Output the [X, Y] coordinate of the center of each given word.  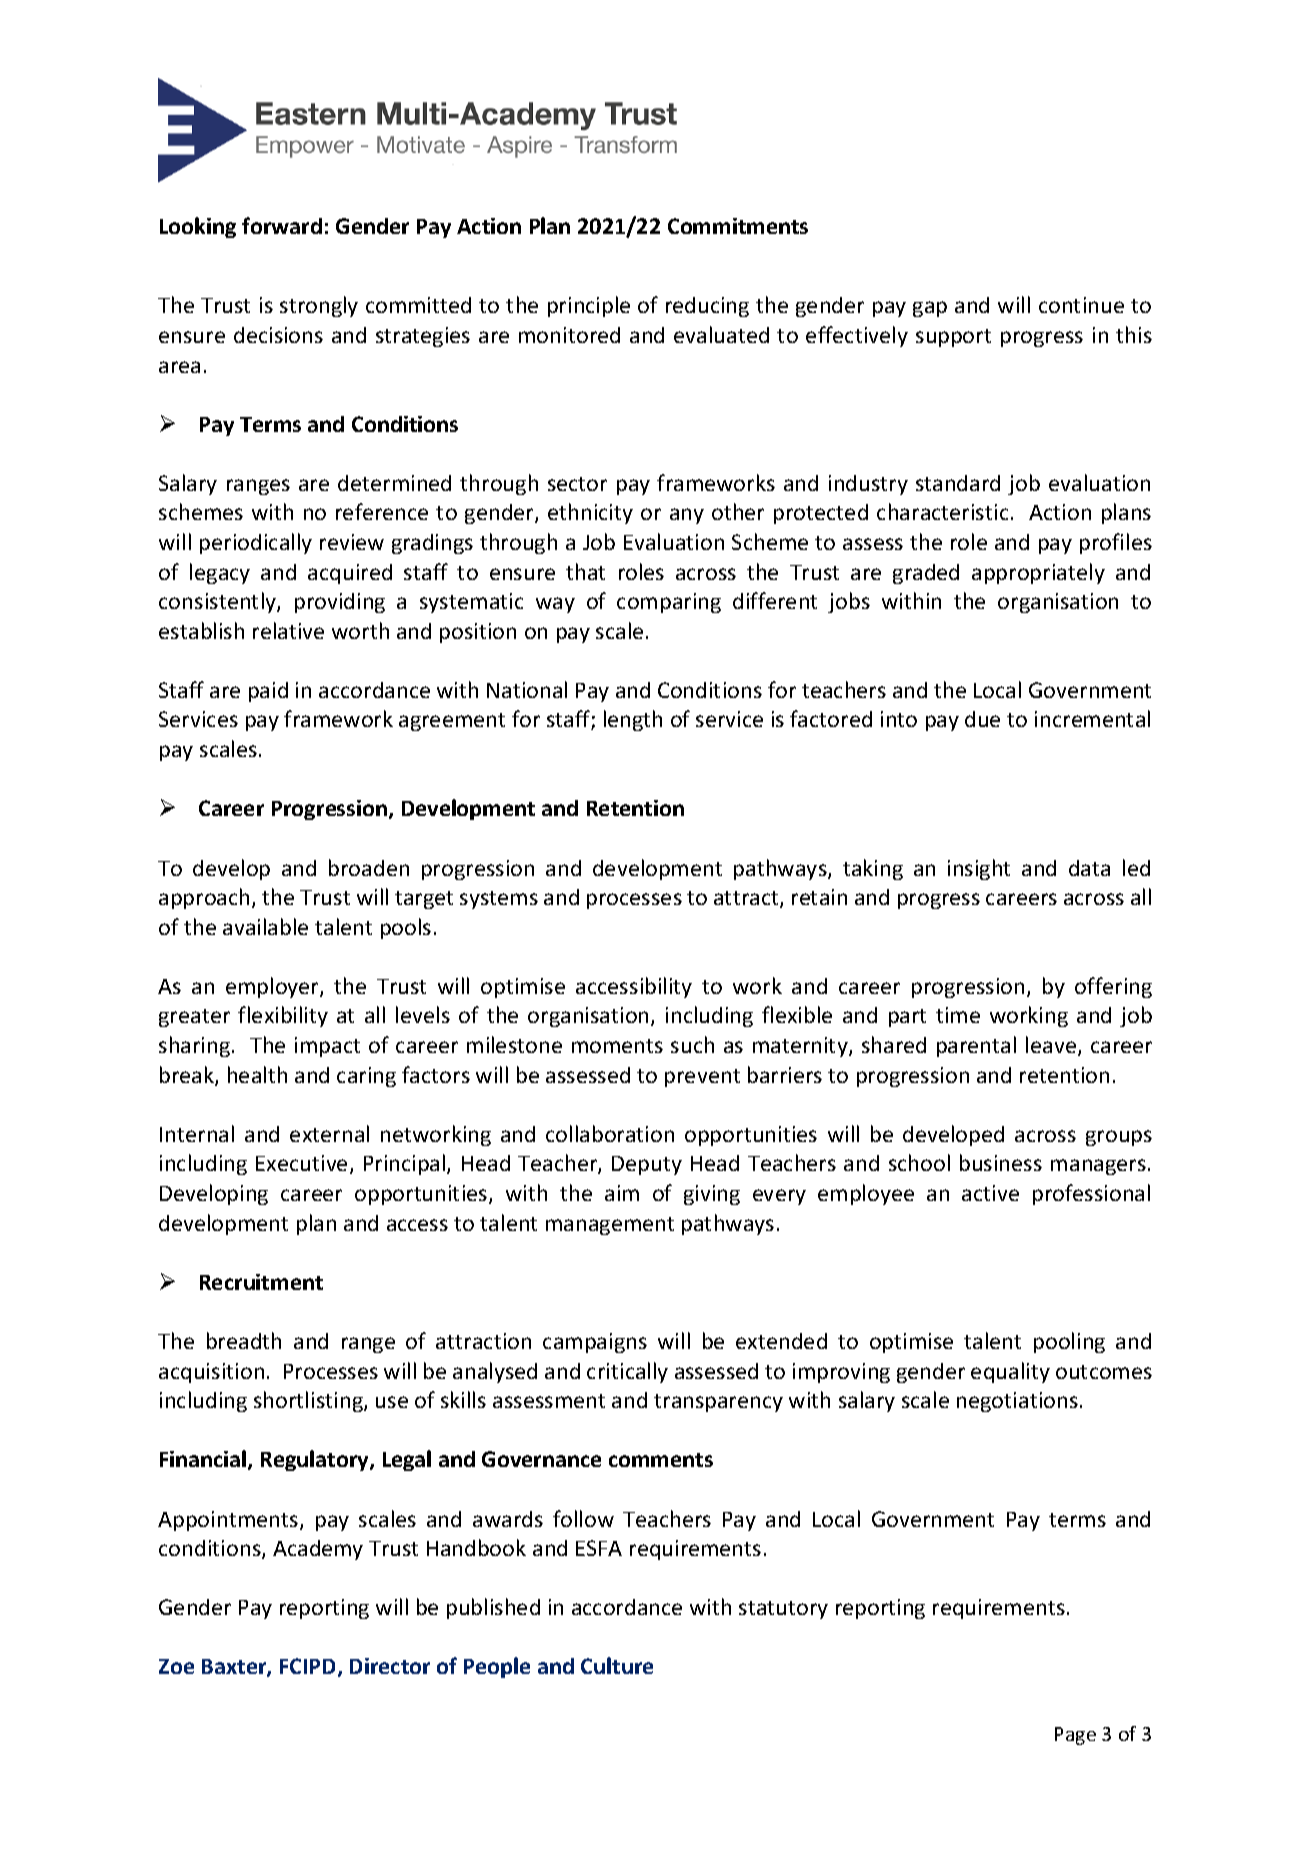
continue [1081, 305]
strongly [319, 306]
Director [390, 1666]
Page [1075, 1736]
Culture [617, 1665]
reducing [707, 307]
